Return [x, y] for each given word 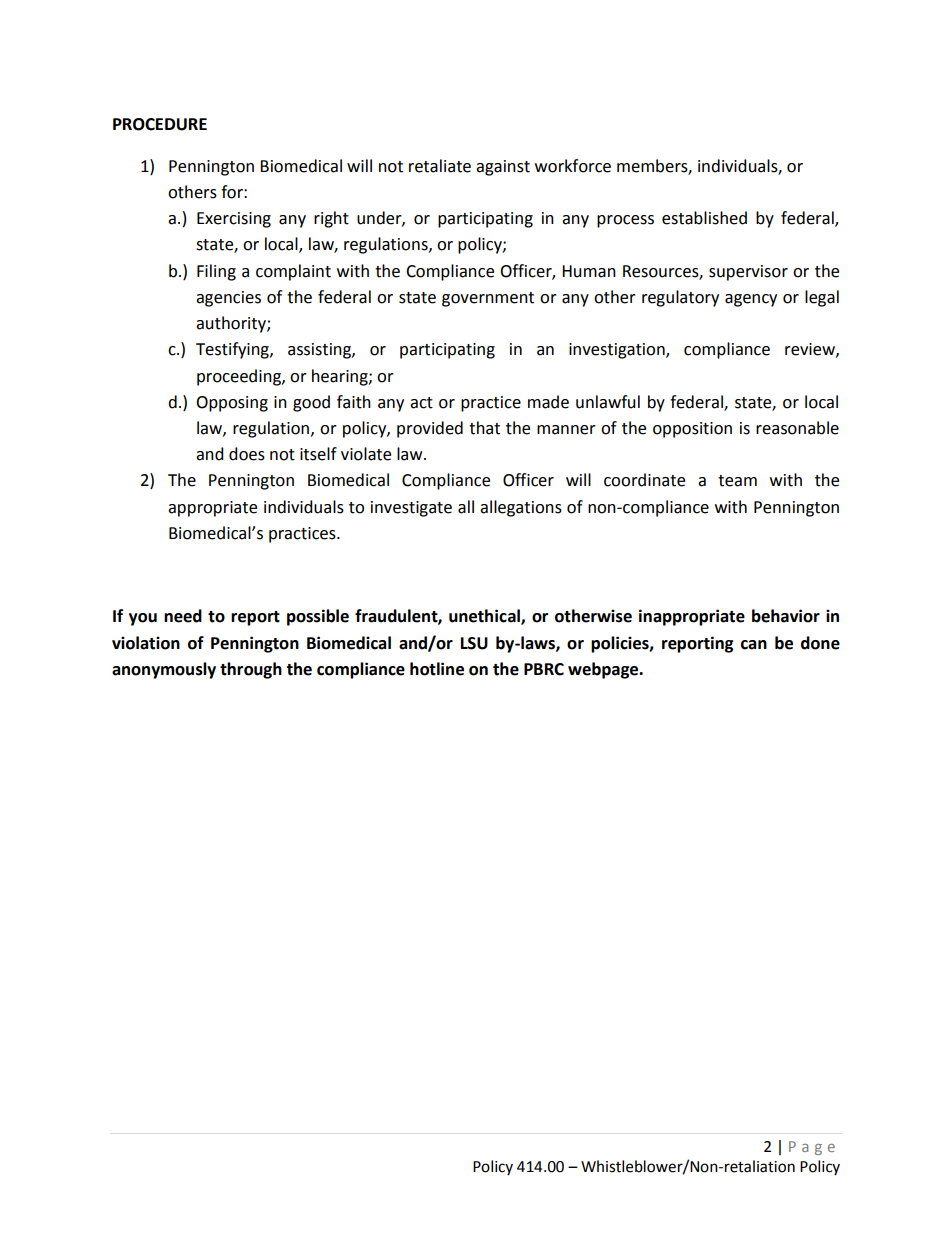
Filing [216, 272]
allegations [521, 508]
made [548, 402]
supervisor [748, 273]
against [503, 168]
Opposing [232, 404]
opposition [692, 430]
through [251, 670]
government [488, 299]
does [247, 454]
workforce [573, 166]
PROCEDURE [160, 124]
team [737, 481]
